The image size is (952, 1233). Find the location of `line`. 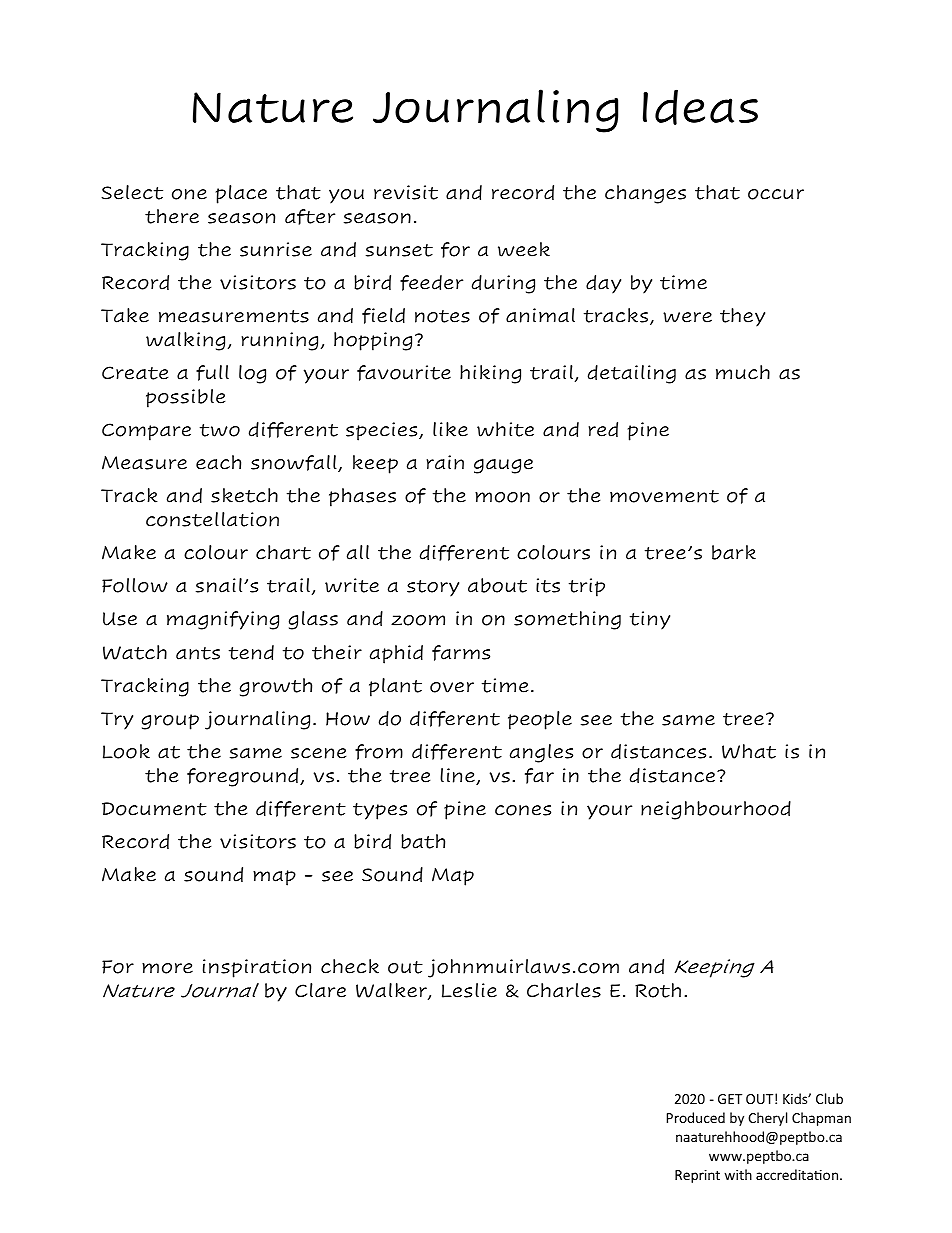

line is located at coordinates (458, 776).
